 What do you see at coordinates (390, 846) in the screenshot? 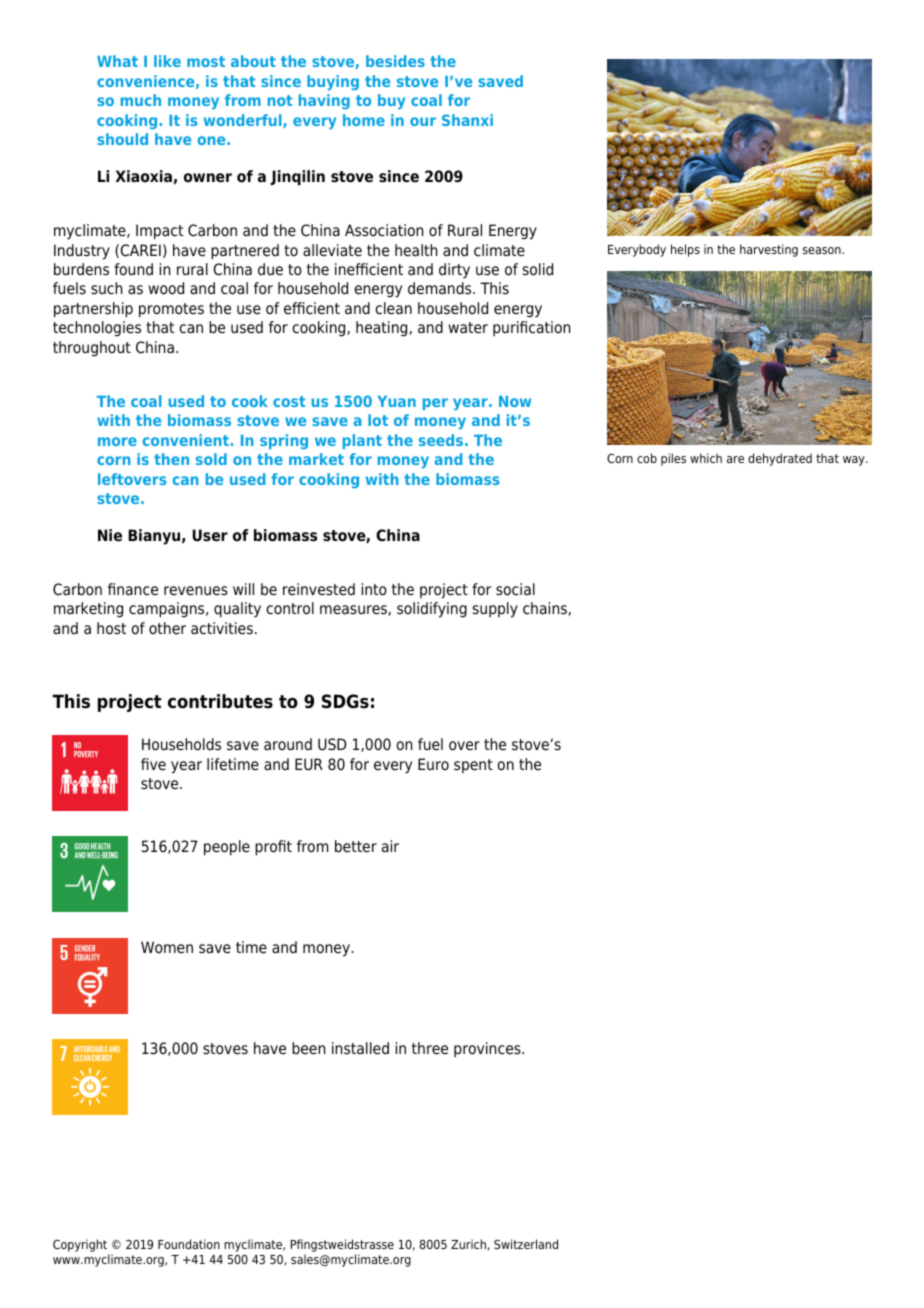
I see `air` at bounding box center [390, 846].
